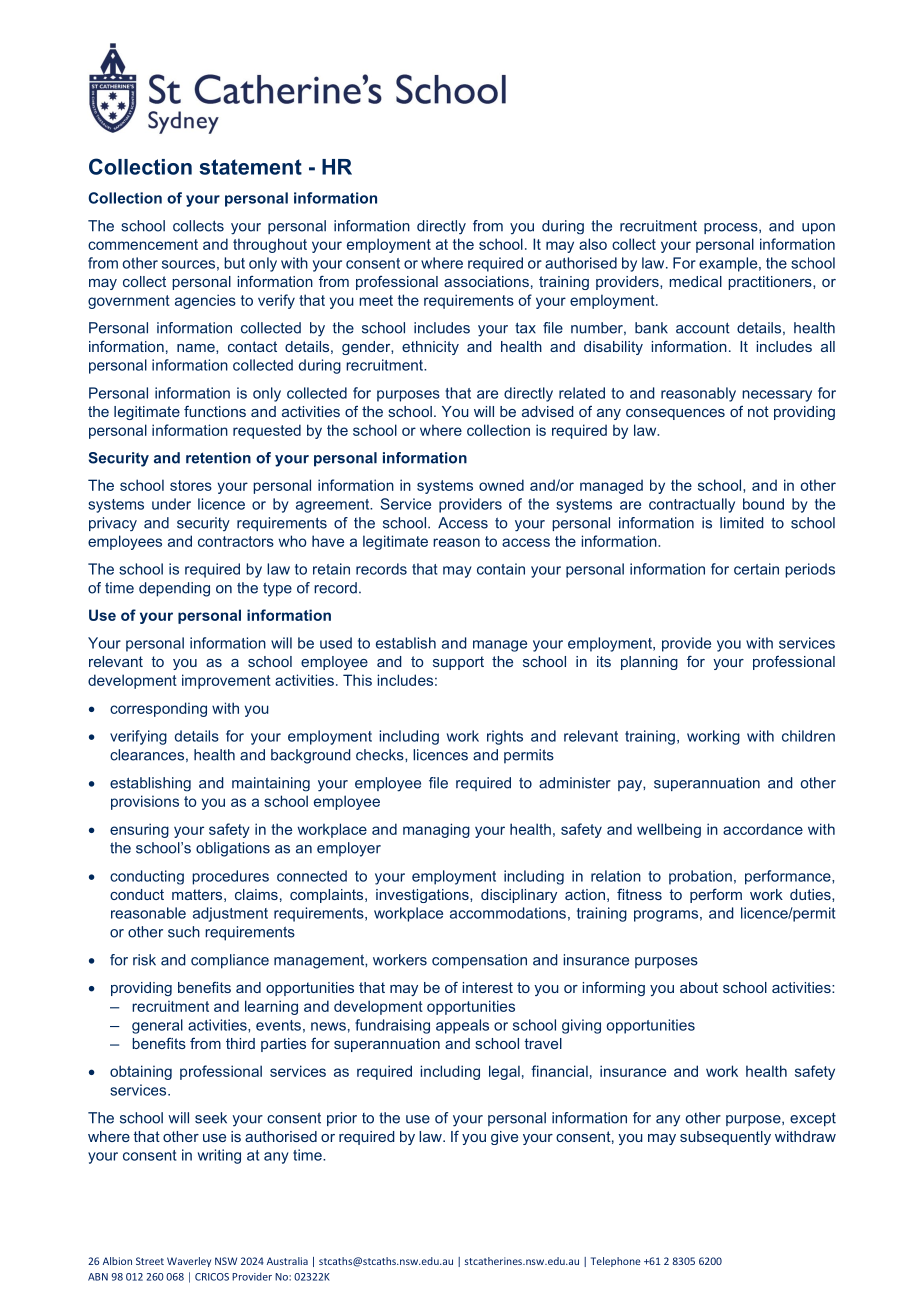 This screenshot has width=924, height=1308. Describe the element at coordinates (158, 709) in the screenshot. I see `corresponding` at that location.
